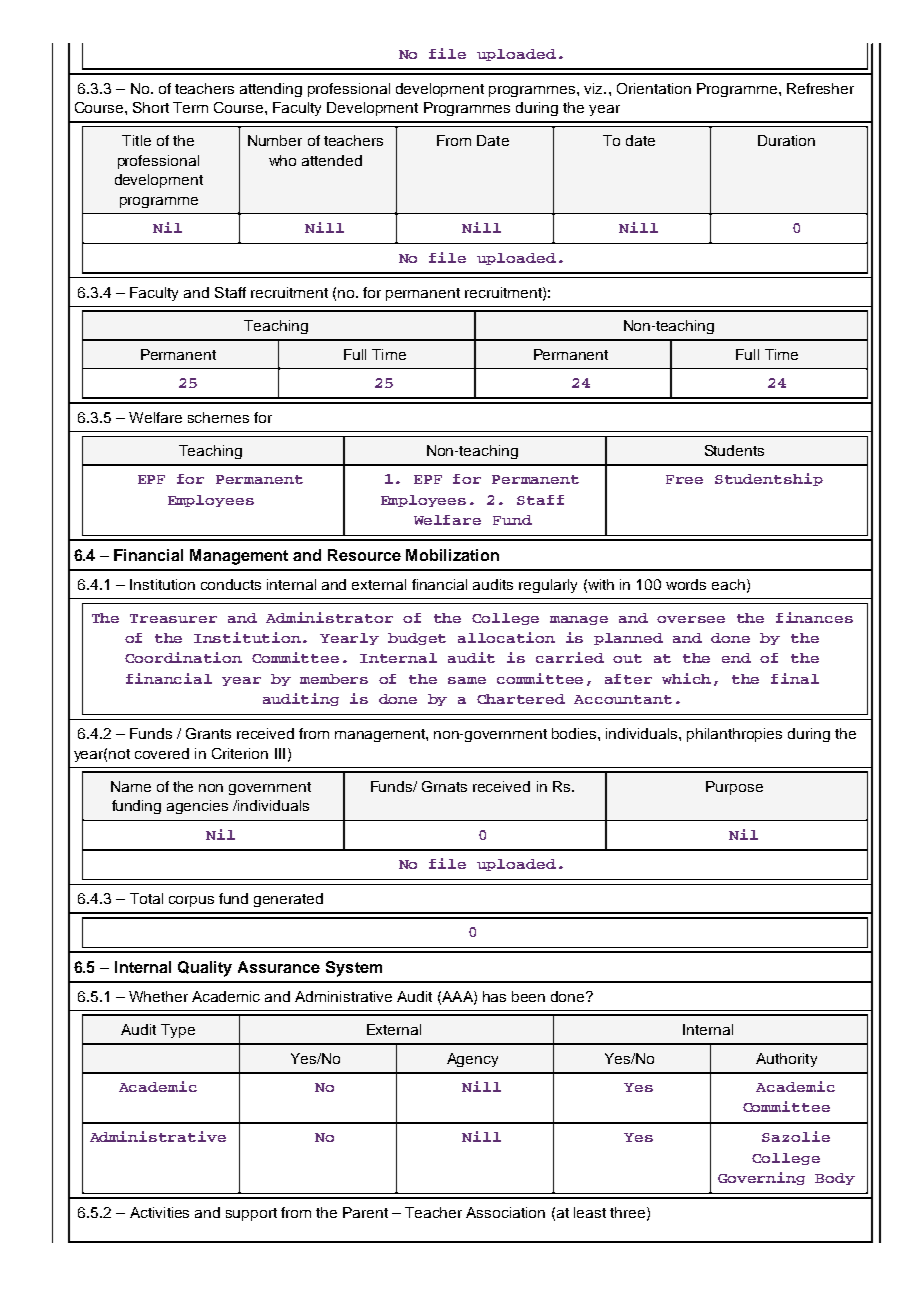  What do you see at coordinates (575, 733) in the image?
I see `bodies` at bounding box center [575, 733].
